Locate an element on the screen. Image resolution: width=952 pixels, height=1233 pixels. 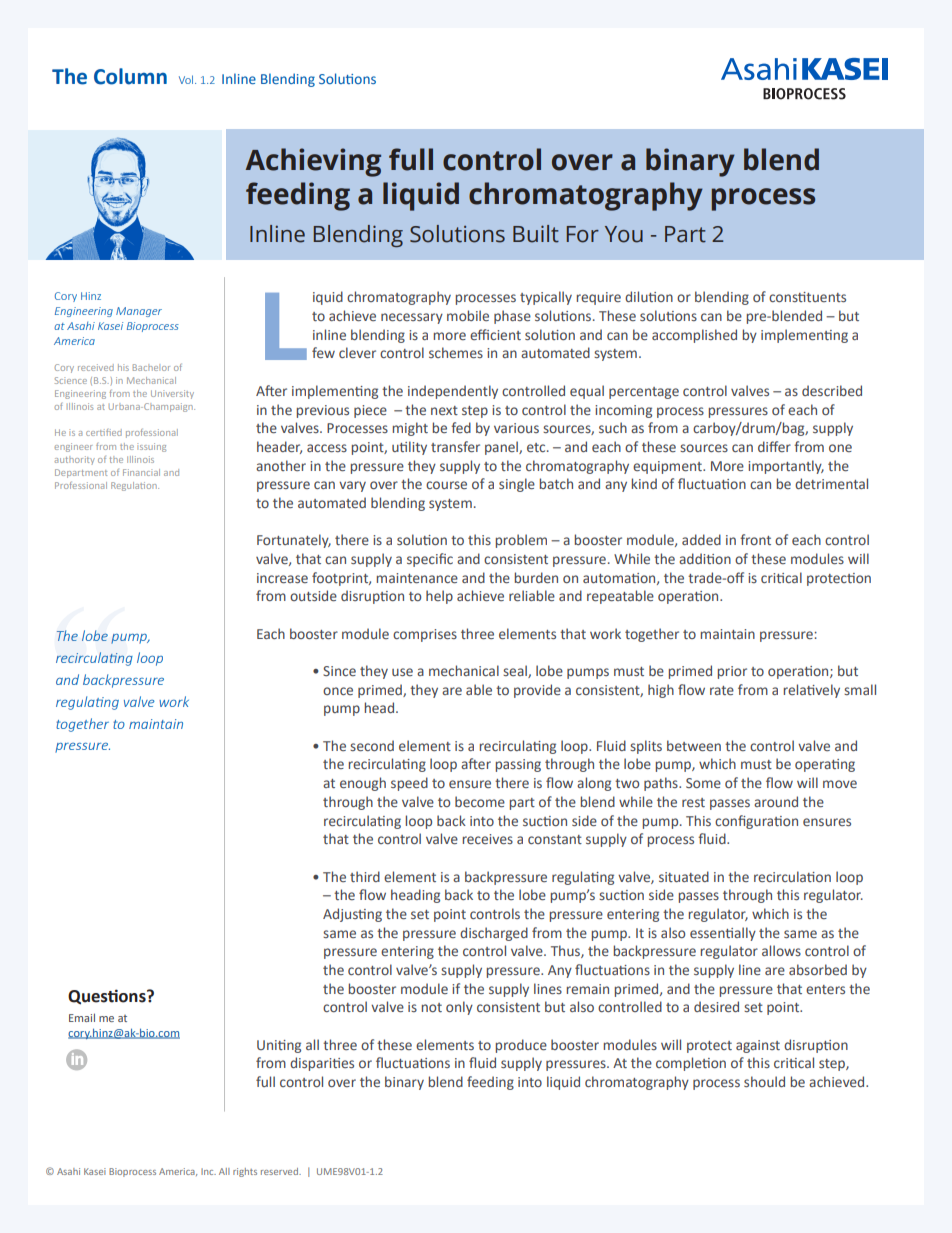
recirculation is located at coordinates (792, 876).
